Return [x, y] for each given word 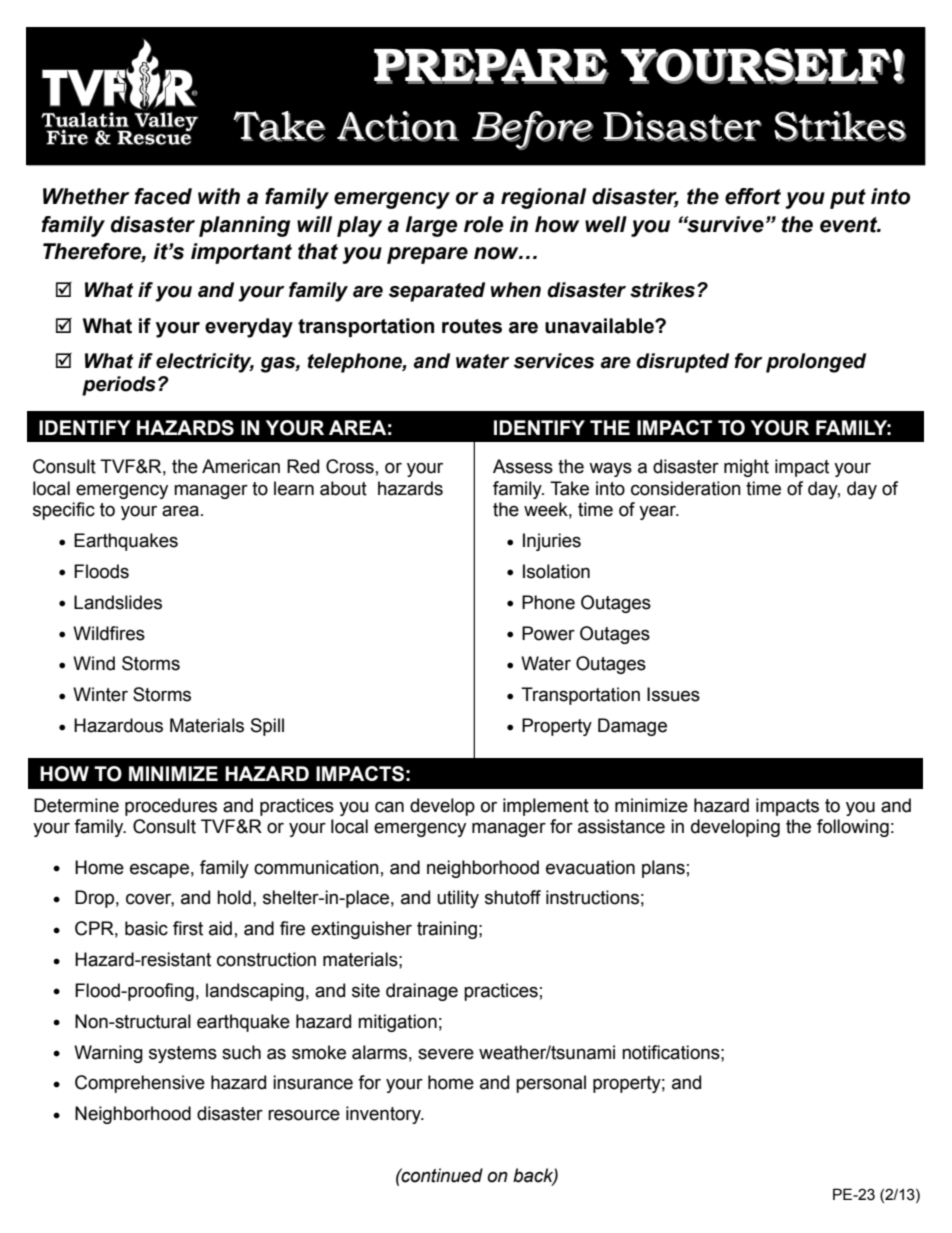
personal [551, 1084]
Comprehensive [140, 1084]
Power [548, 633]
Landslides [118, 602]
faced [163, 196]
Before [533, 130]
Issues [673, 694]
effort [753, 196]
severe [446, 1054]
